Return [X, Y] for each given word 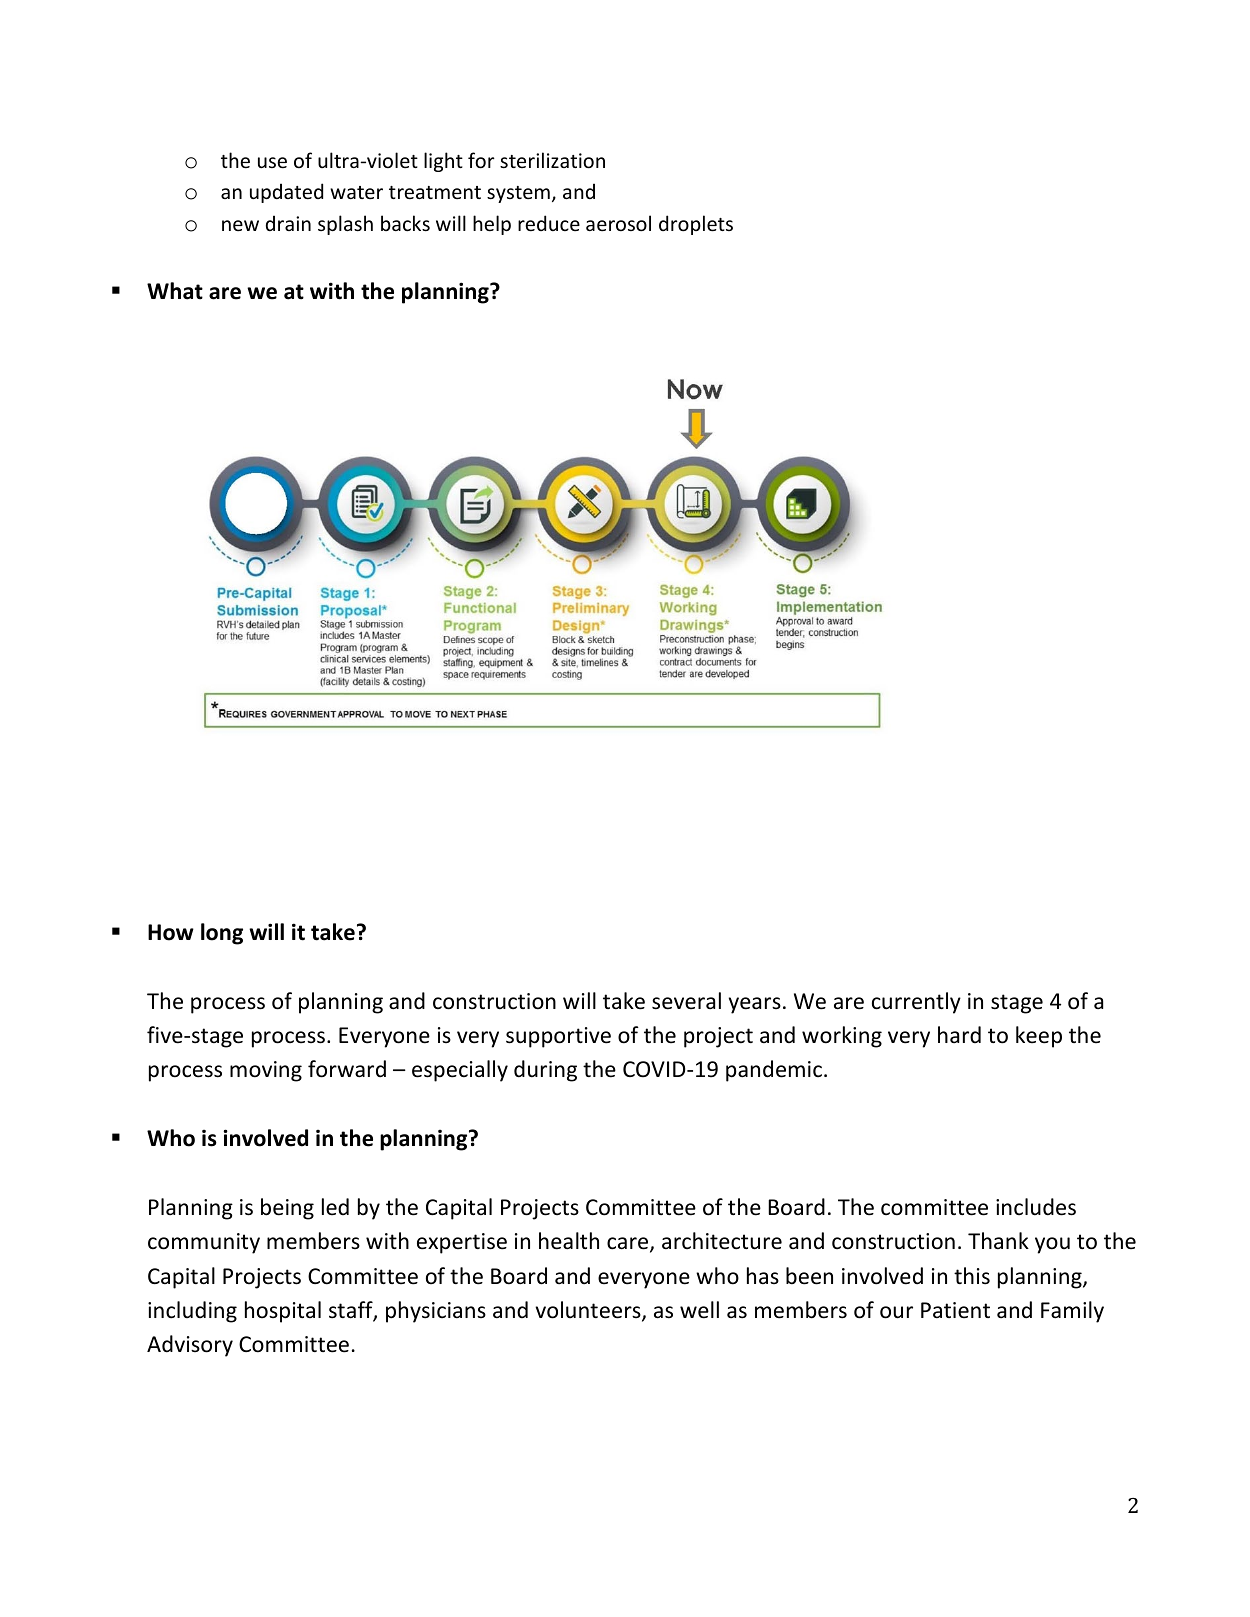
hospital [283, 1312]
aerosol [618, 223]
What [175, 291]
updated [286, 193]
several [686, 1001]
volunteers [589, 1311]
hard [959, 1034]
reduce [549, 223]
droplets [696, 225]
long [222, 934]
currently [916, 1003]
